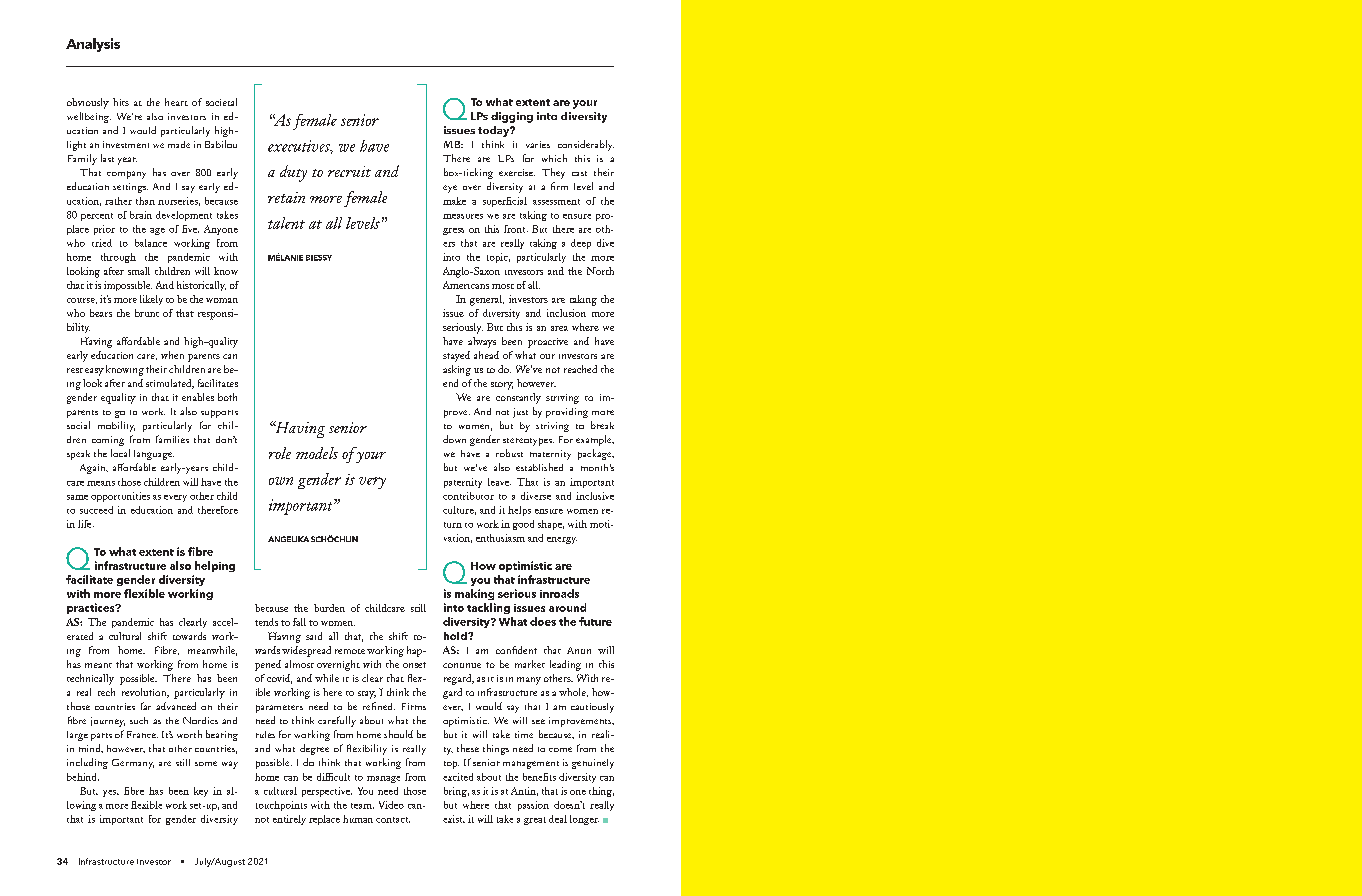 This page has height=896, width=1362. What do you see at coordinates (300, 147) in the page?
I see `executives` at bounding box center [300, 147].
